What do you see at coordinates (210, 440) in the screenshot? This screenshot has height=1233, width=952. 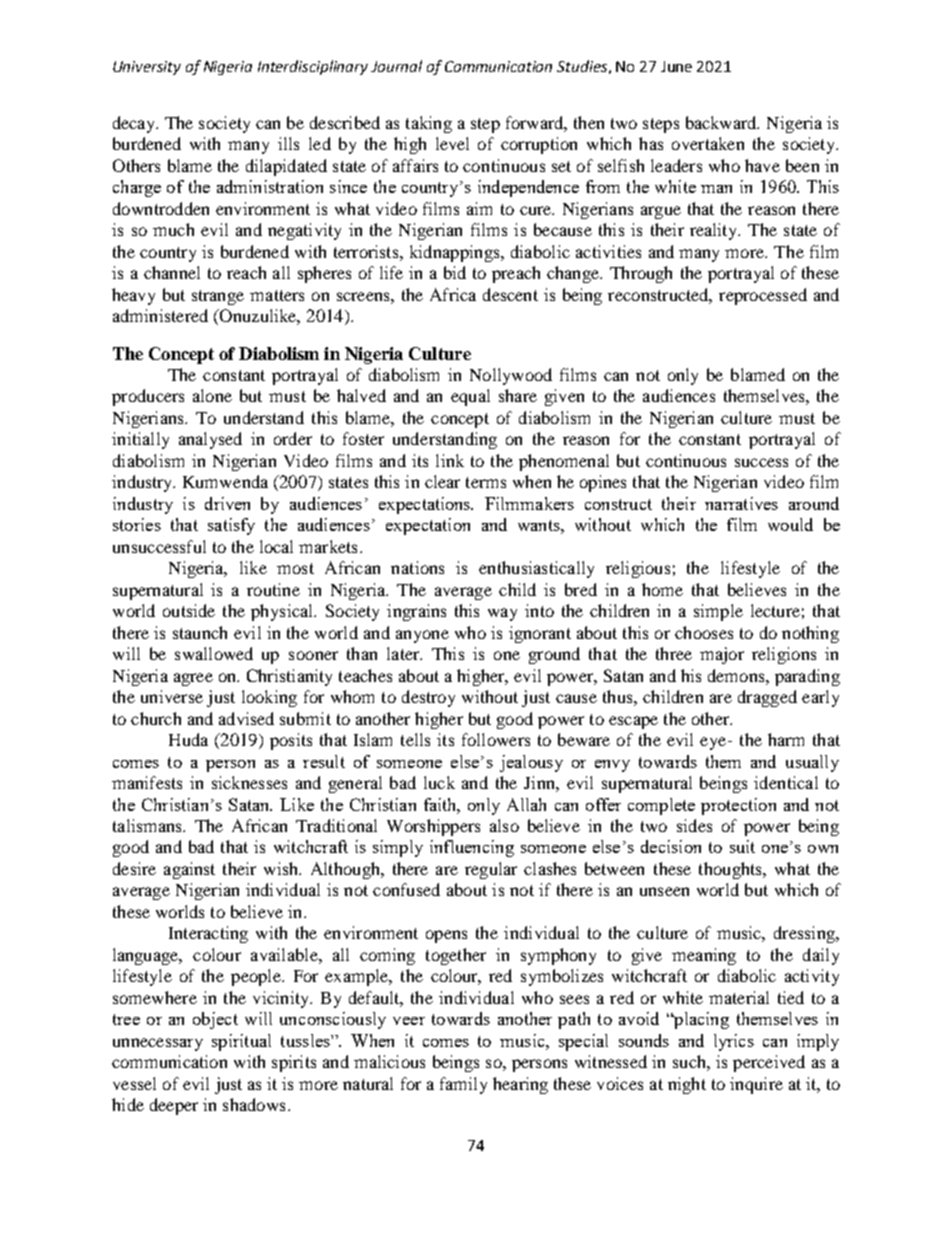 I see `analysed` at bounding box center [210, 440].
